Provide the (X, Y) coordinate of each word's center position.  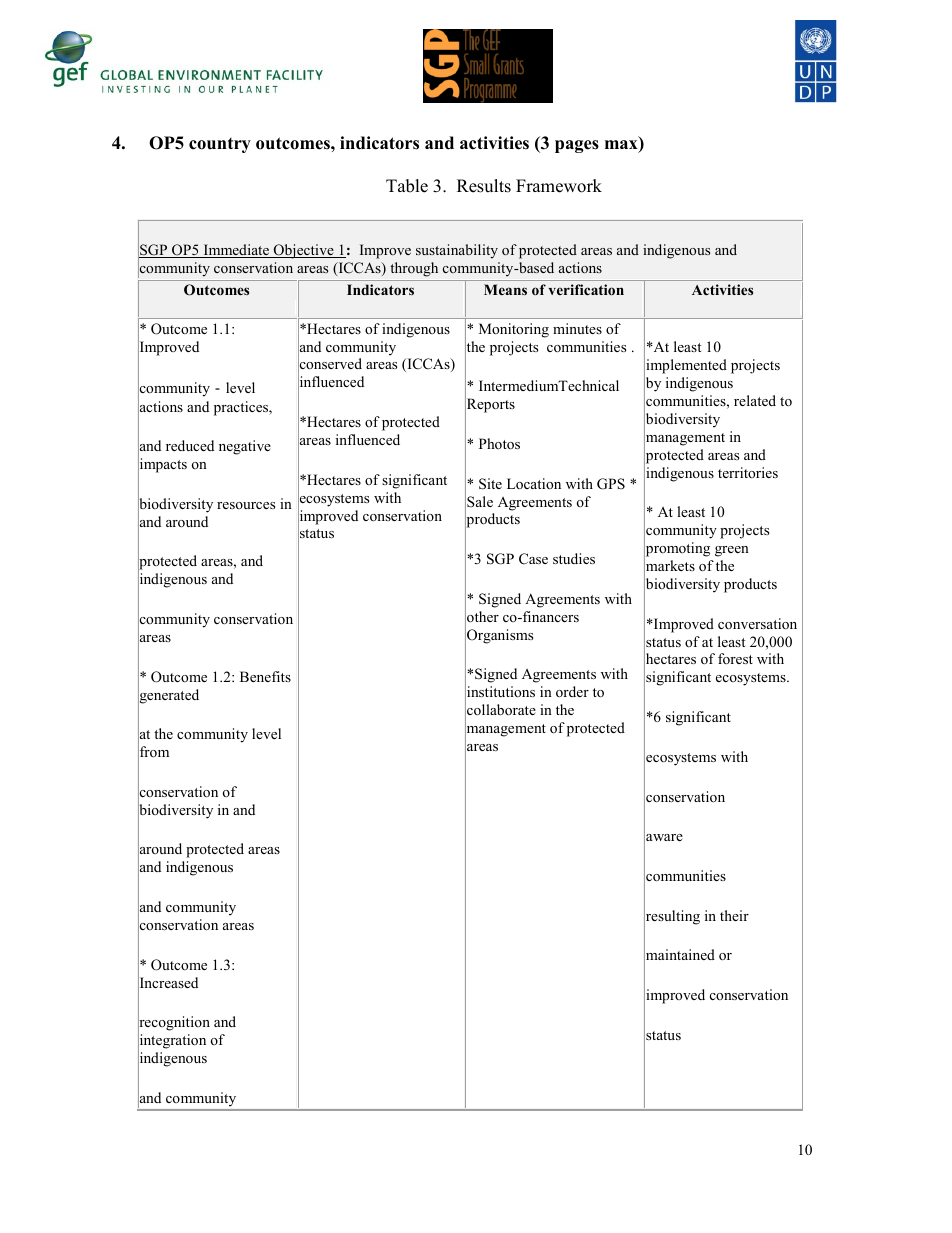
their (734, 915)
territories (748, 472)
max (622, 146)
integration (172, 1042)
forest (735, 658)
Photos (499, 443)
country (220, 145)
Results (484, 186)
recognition (174, 1024)
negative (245, 447)
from (153, 752)
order (572, 691)
